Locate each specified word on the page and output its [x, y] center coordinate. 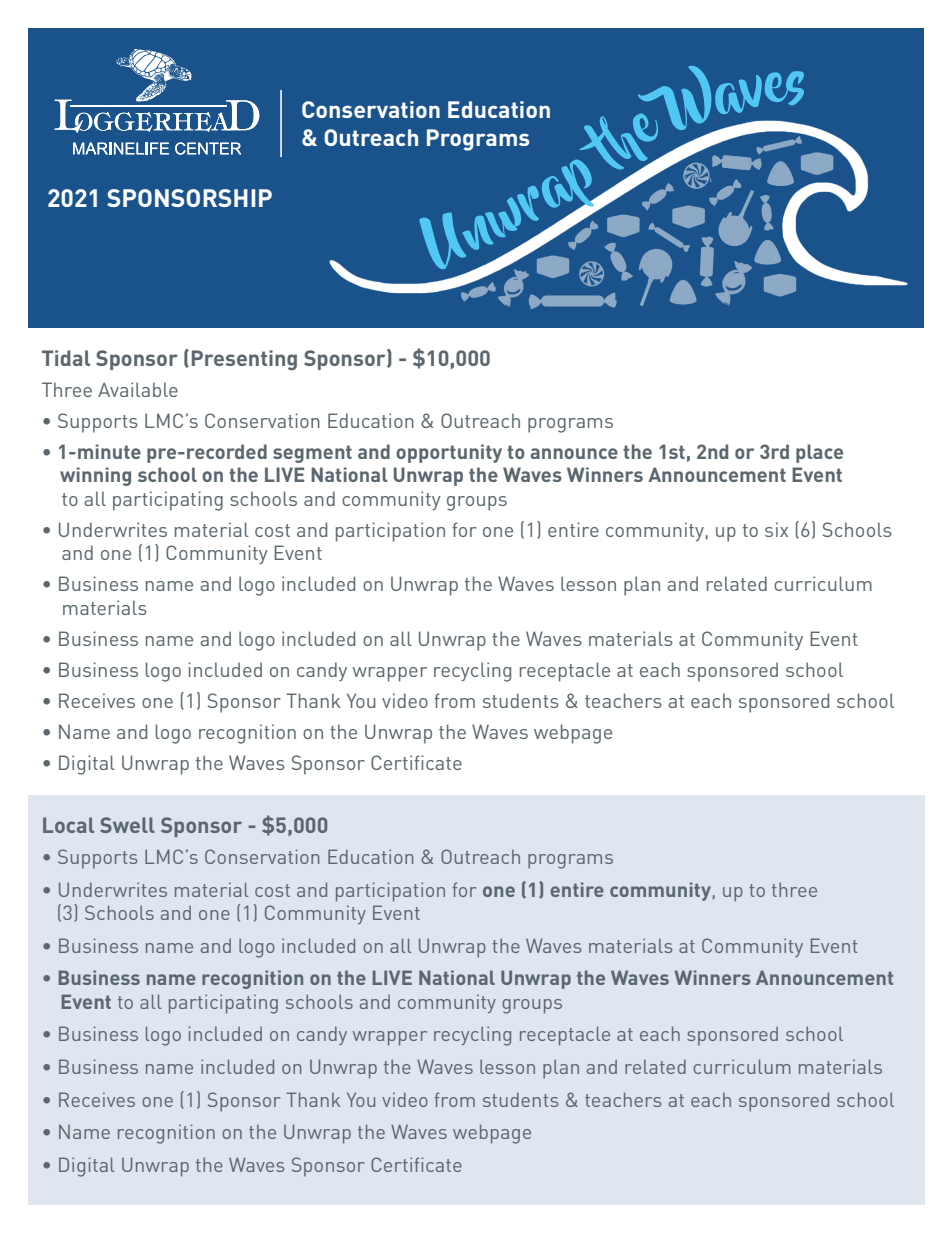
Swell [127, 825]
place [819, 453]
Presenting [244, 360]
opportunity [449, 453]
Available [138, 389]
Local [68, 825]
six [776, 529]
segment [312, 454]
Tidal [66, 358]
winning [95, 476]
